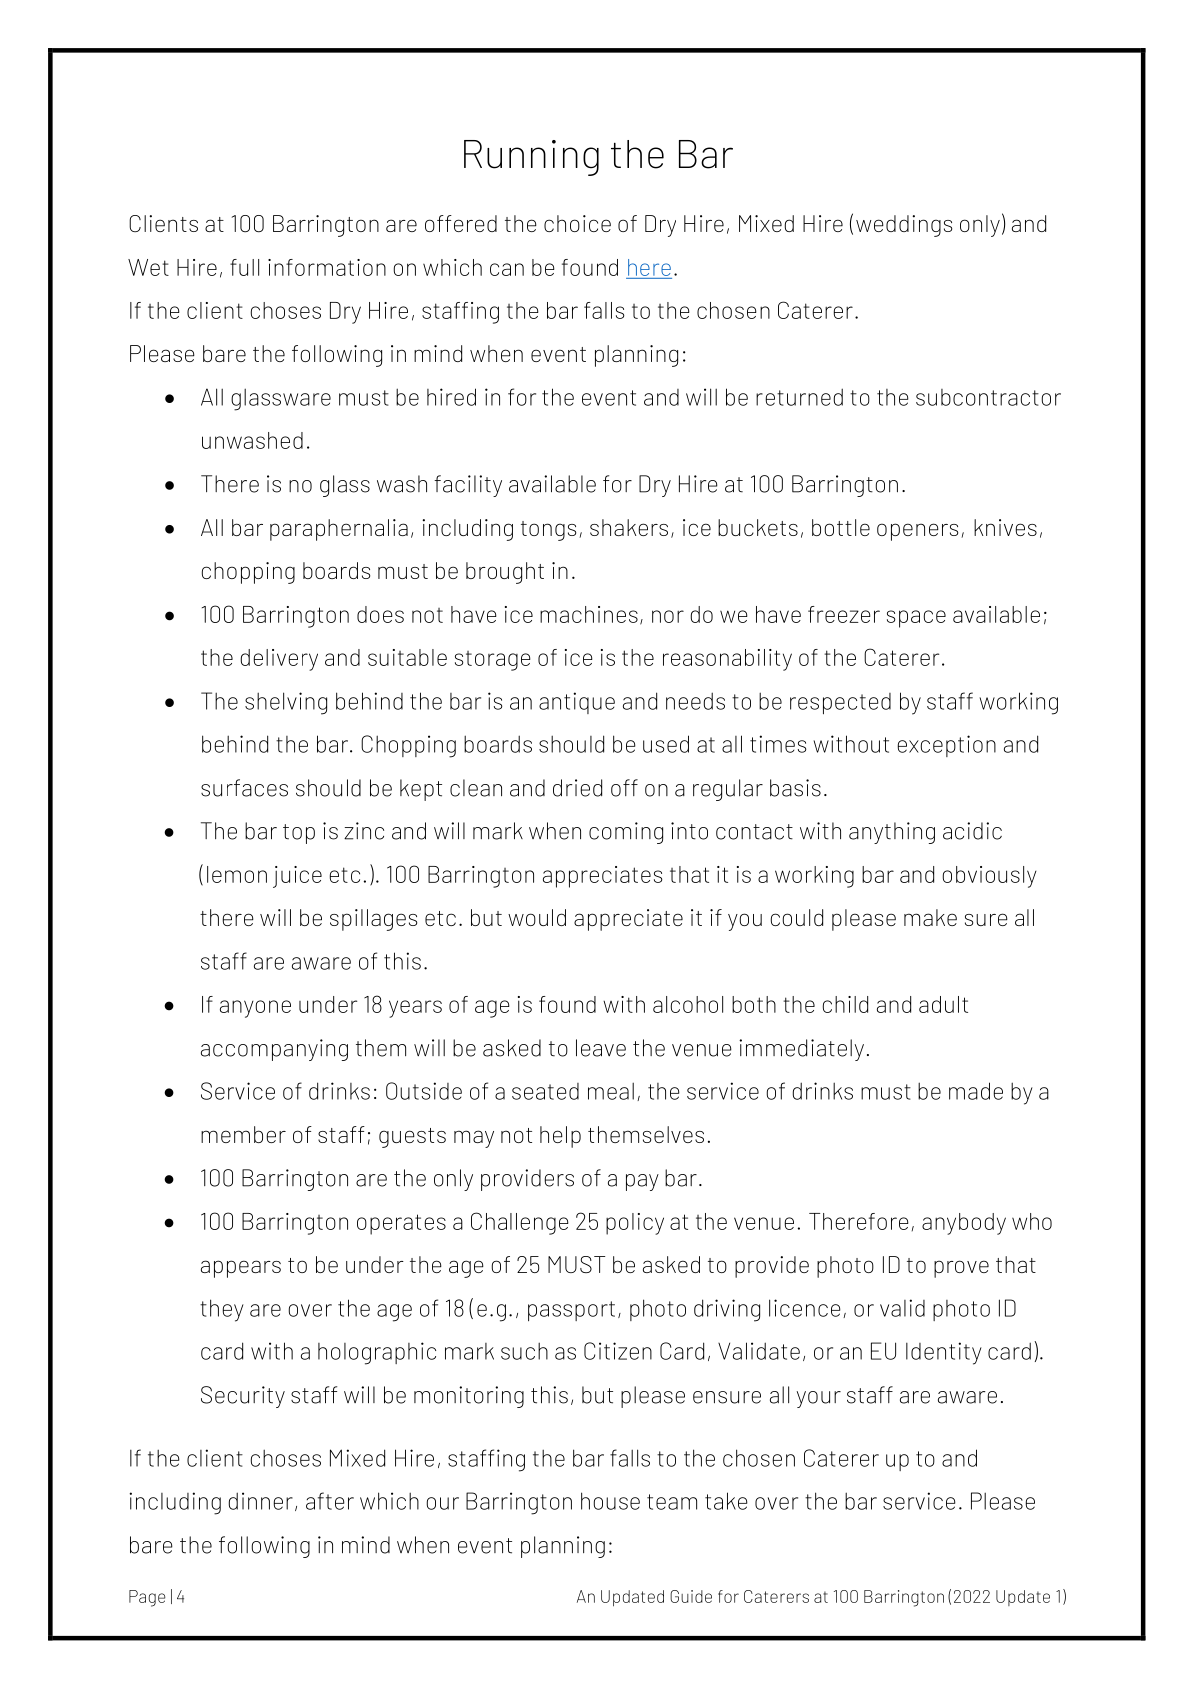  What do you see at coordinates (904, 226) in the image?
I see `weddings` at bounding box center [904, 226].
